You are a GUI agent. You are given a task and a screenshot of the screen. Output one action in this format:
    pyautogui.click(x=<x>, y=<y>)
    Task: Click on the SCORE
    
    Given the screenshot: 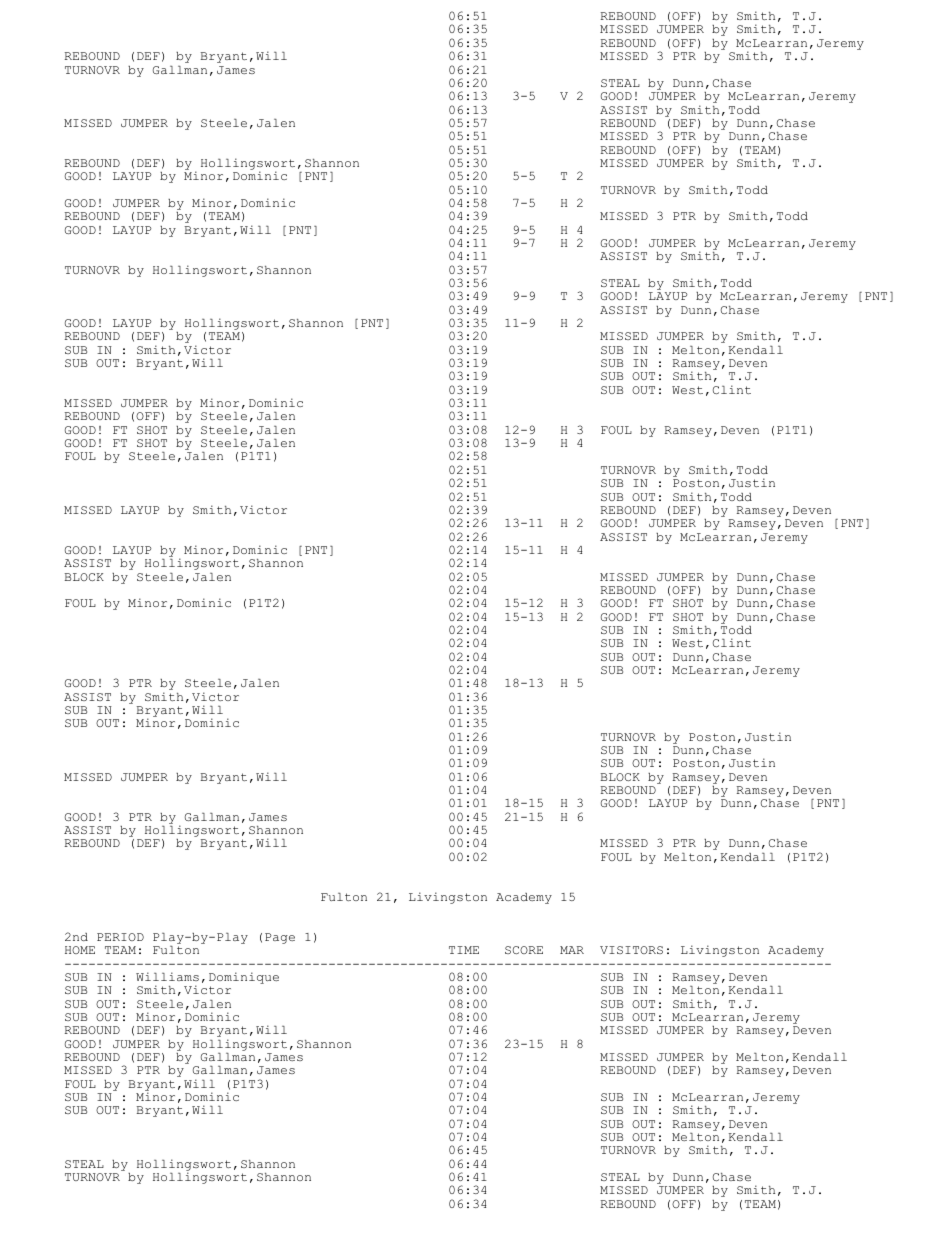 What is the action you would take?
    pyautogui.click(x=524, y=950)
